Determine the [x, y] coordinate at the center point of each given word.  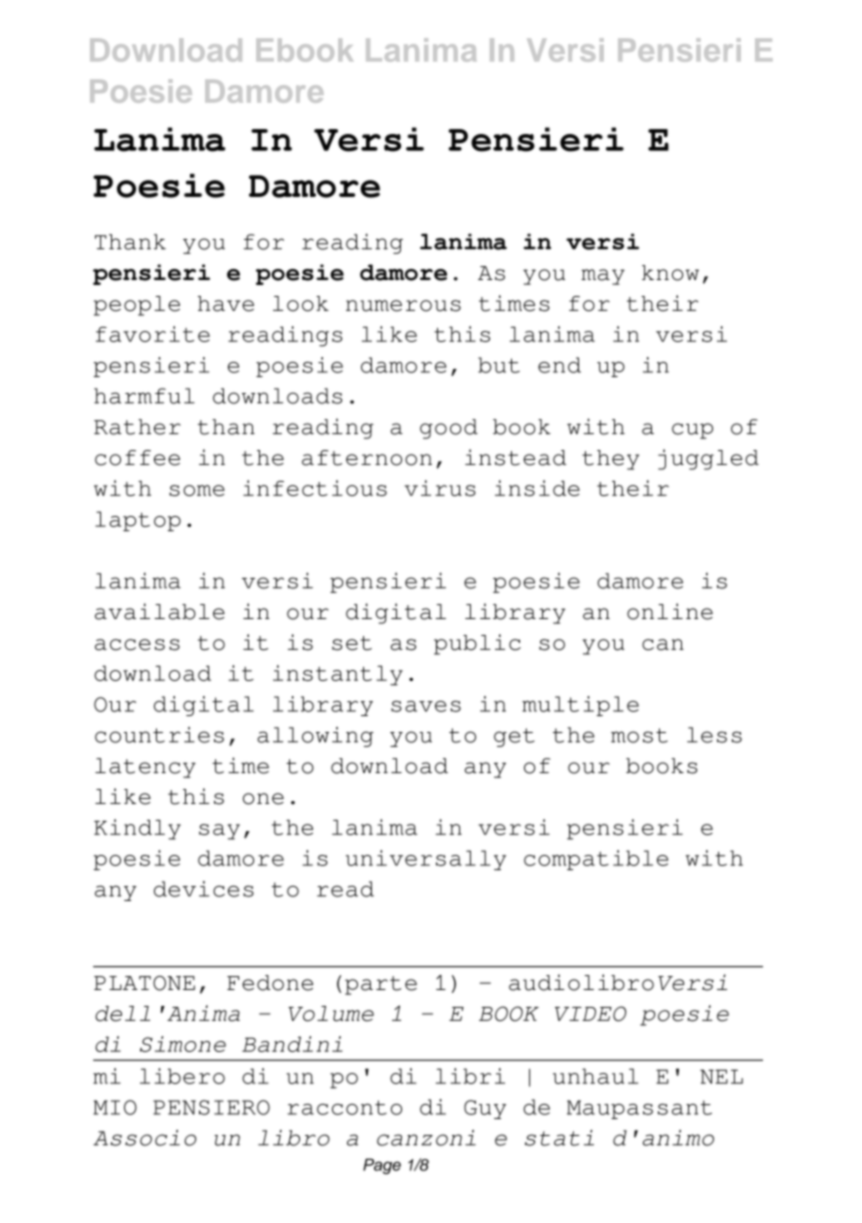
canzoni [426, 1138]
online [670, 611]
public [477, 644]
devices [204, 889]
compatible [596, 860]
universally [426, 860]
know [670, 273]
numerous [403, 306]
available [160, 611]
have [226, 304]
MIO [115, 1107]
